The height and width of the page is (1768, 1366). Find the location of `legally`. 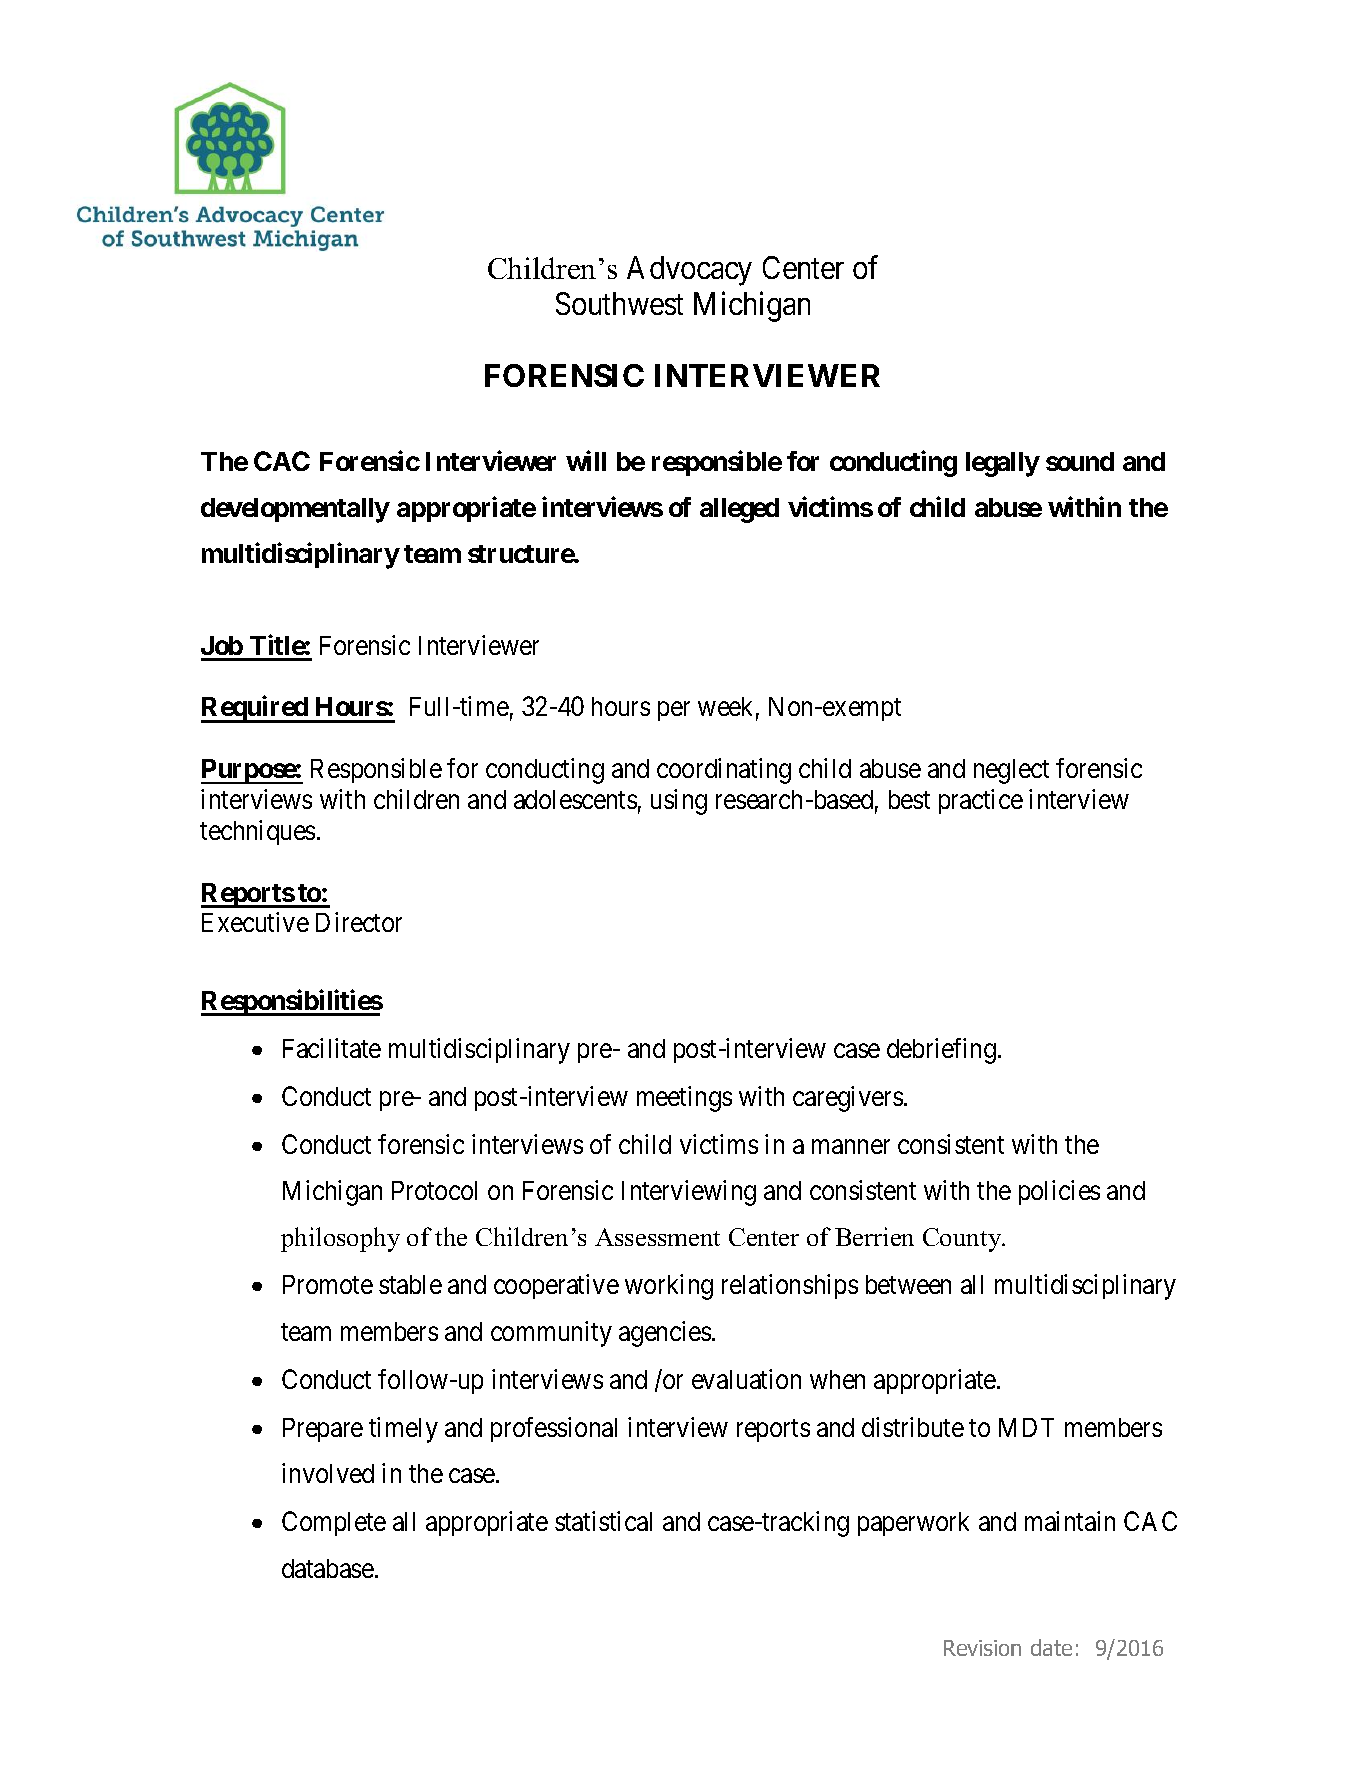

legally is located at coordinates (1003, 464).
